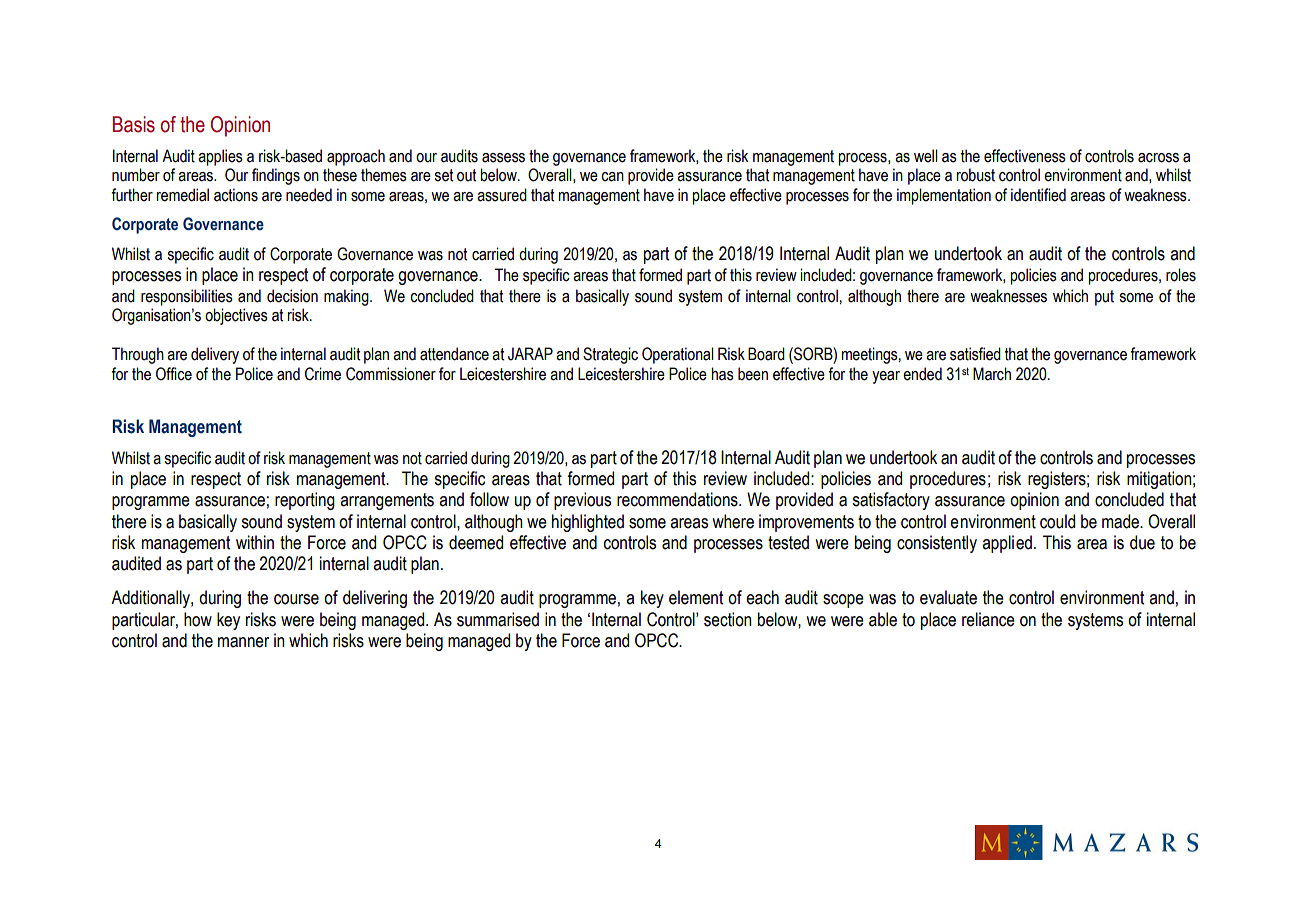 The image size is (1308, 924). What do you see at coordinates (678, 355) in the image?
I see `Operational` at bounding box center [678, 355].
